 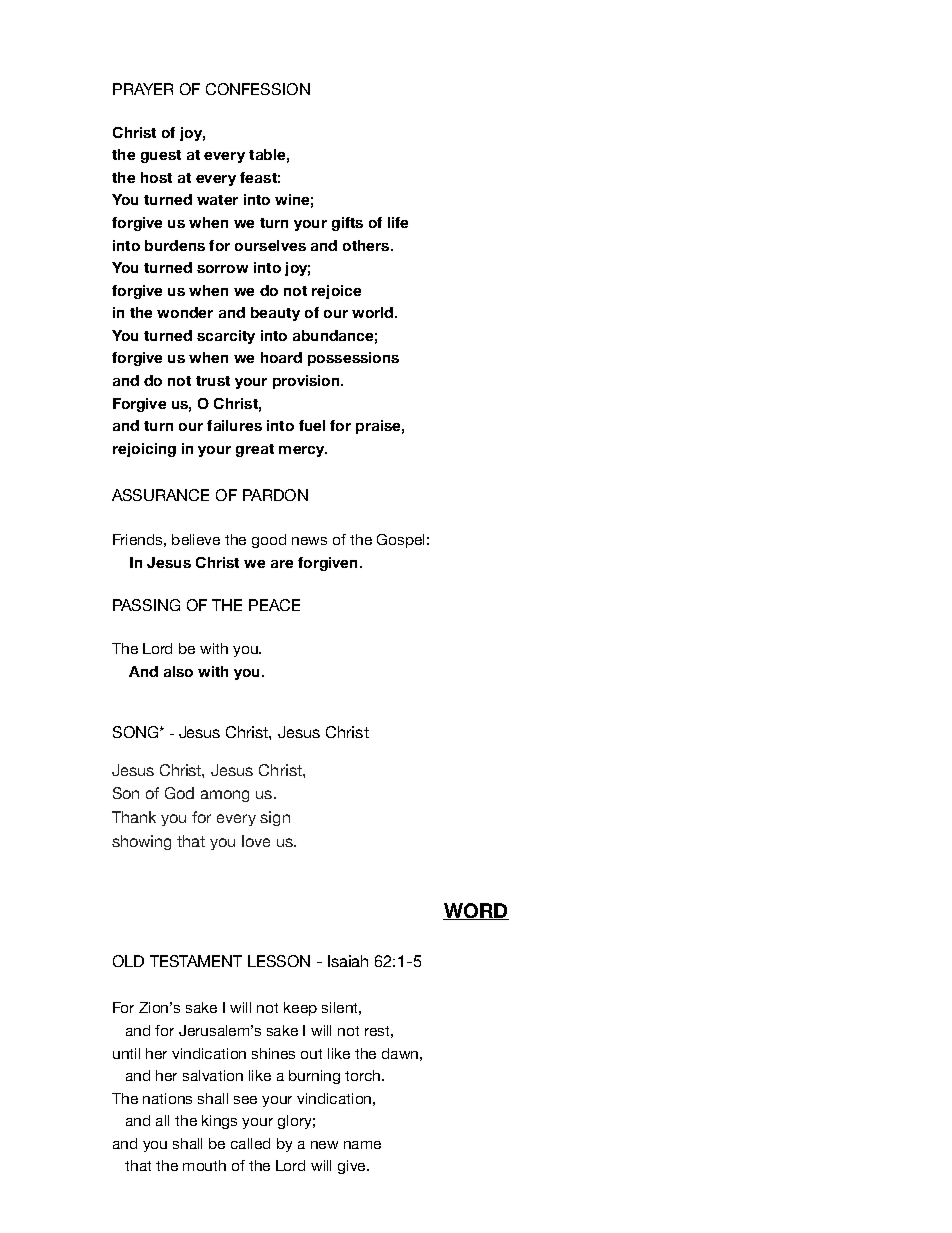 I want to click on Gospel, so click(x=400, y=541).
